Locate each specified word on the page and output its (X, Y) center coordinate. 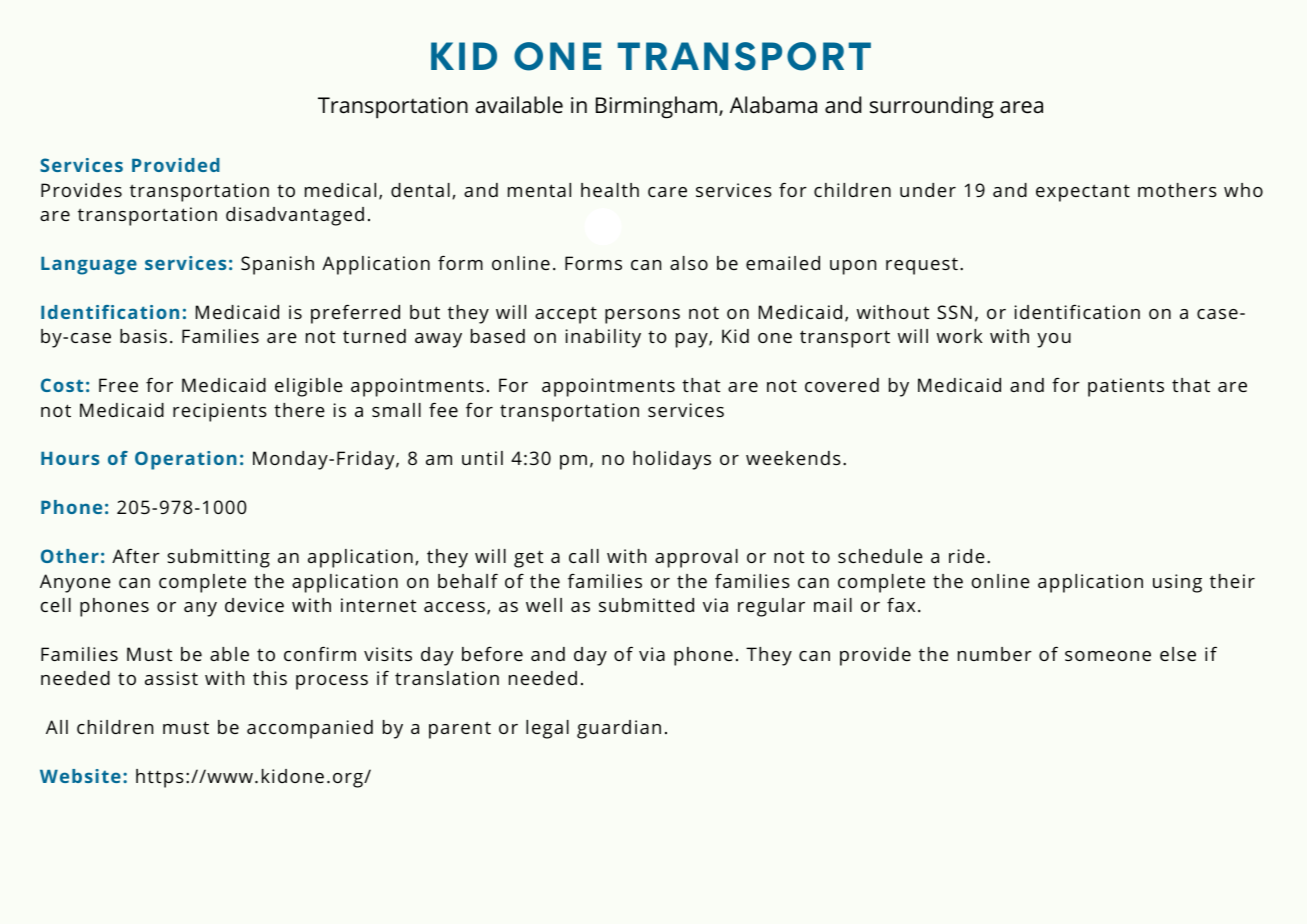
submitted (646, 605)
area (1021, 107)
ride (967, 556)
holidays (672, 460)
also (689, 263)
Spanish (277, 265)
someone (1108, 656)
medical (340, 190)
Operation (186, 460)
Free (118, 385)
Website (80, 776)
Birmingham (658, 107)
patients (1126, 387)
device (254, 605)
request (922, 266)
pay (693, 340)
